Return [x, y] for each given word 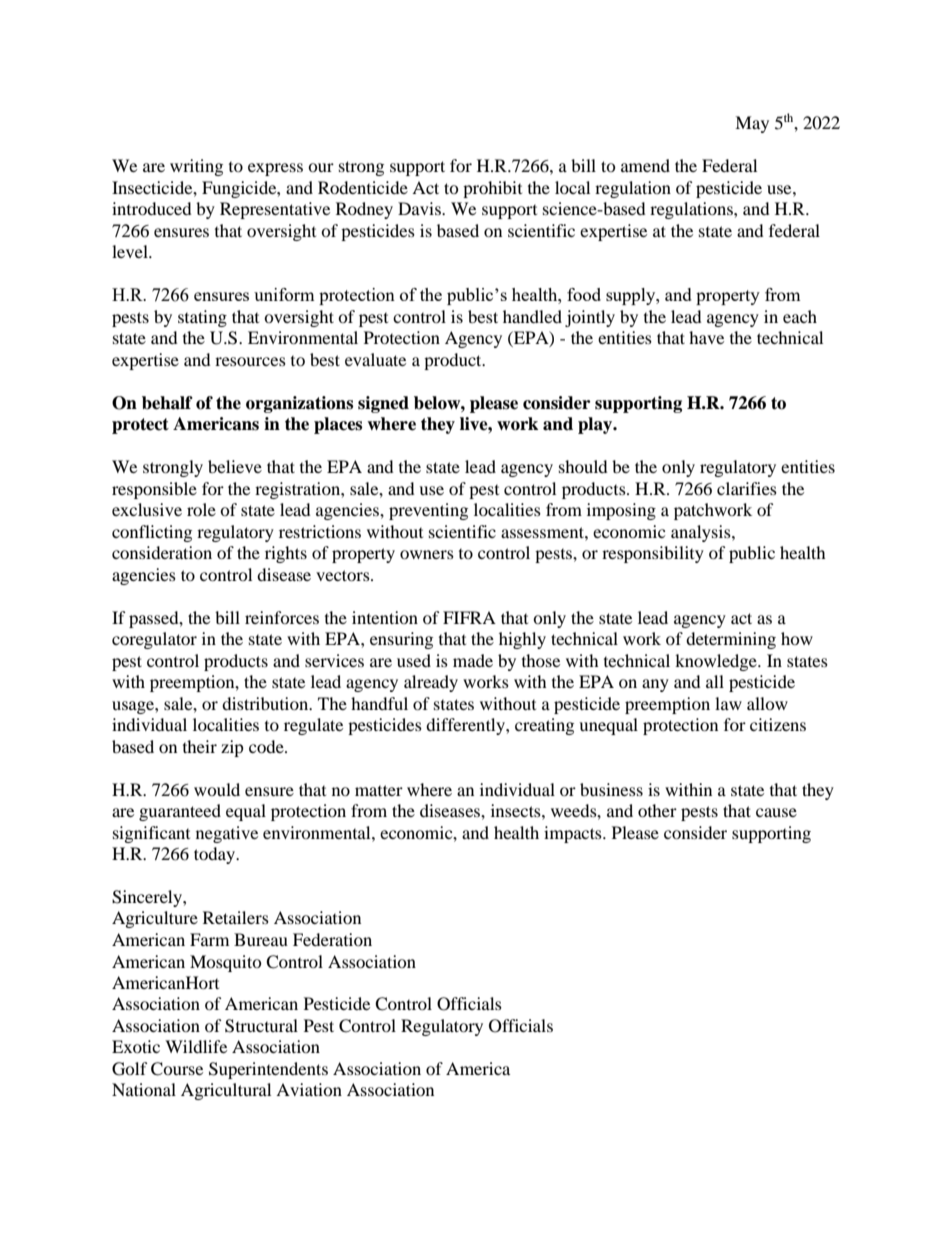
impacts [574, 834]
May [752, 124]
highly [522, 640]
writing [196, 167]
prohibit [492, 189]
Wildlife [196, 1046]
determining [731, 640]
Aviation [309, 1089]
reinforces [282, 617]
